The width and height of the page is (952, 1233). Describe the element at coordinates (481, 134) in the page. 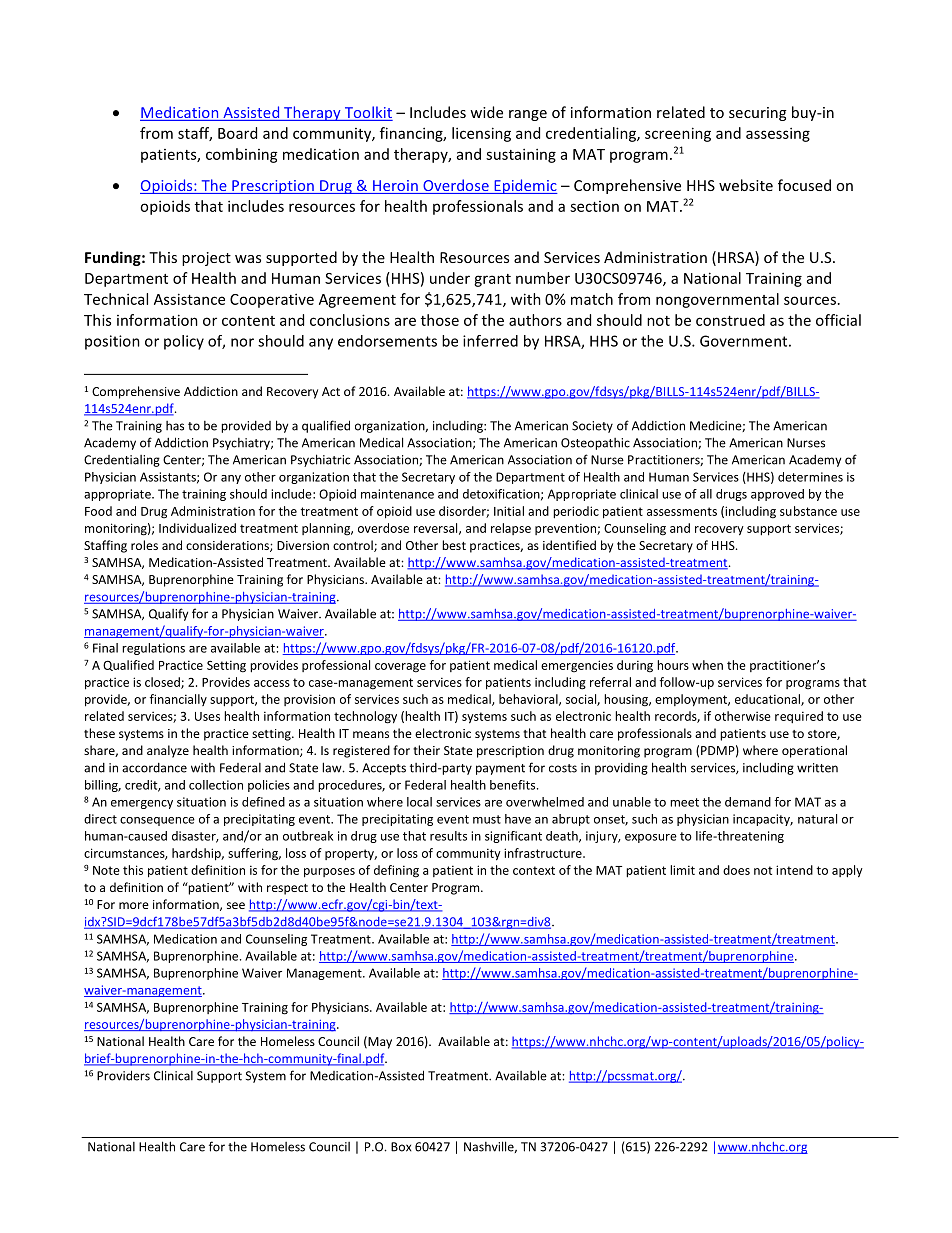

I see `licensing` at that location.
